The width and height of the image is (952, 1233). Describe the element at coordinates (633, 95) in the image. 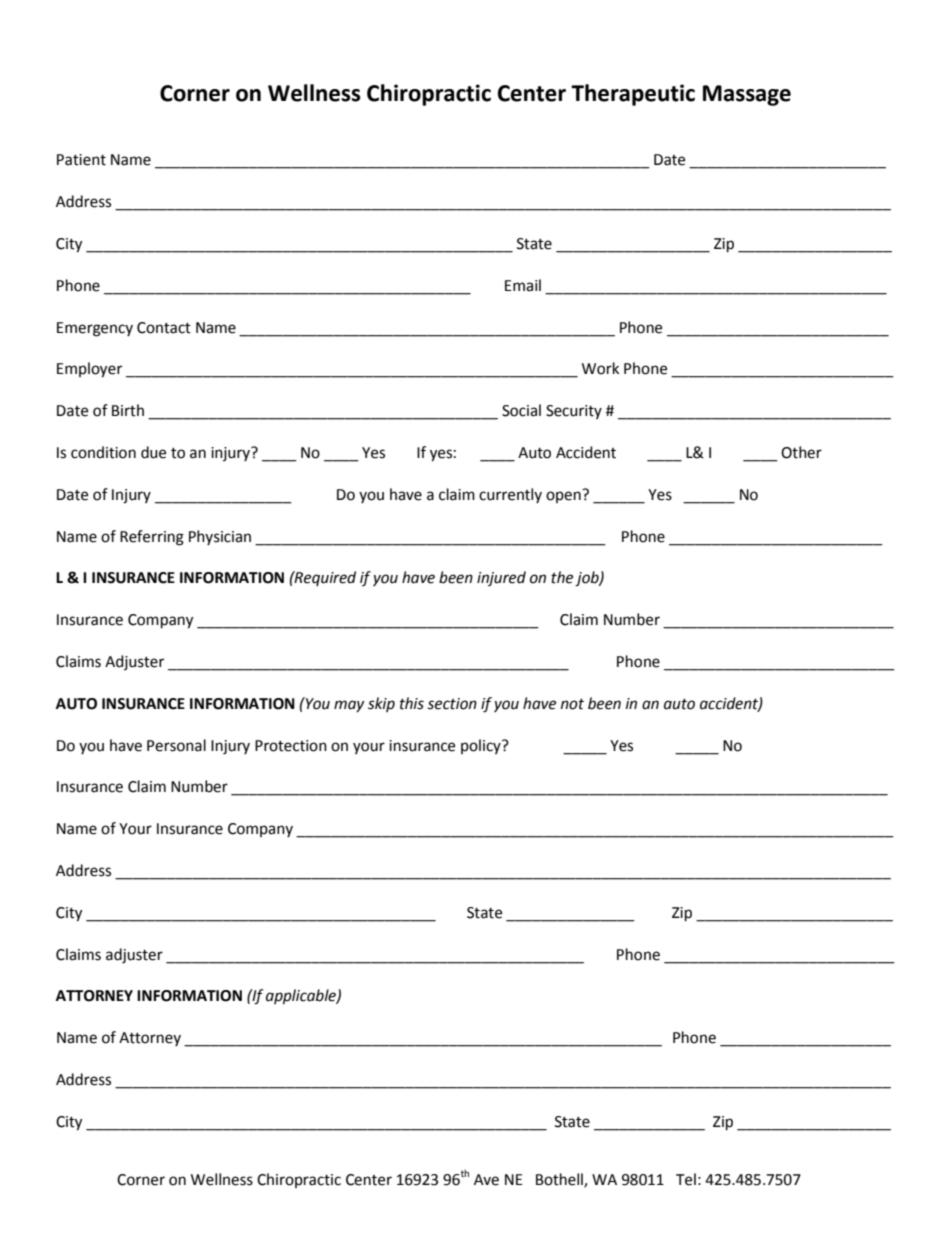

I see `Therapeutic` at that location.
